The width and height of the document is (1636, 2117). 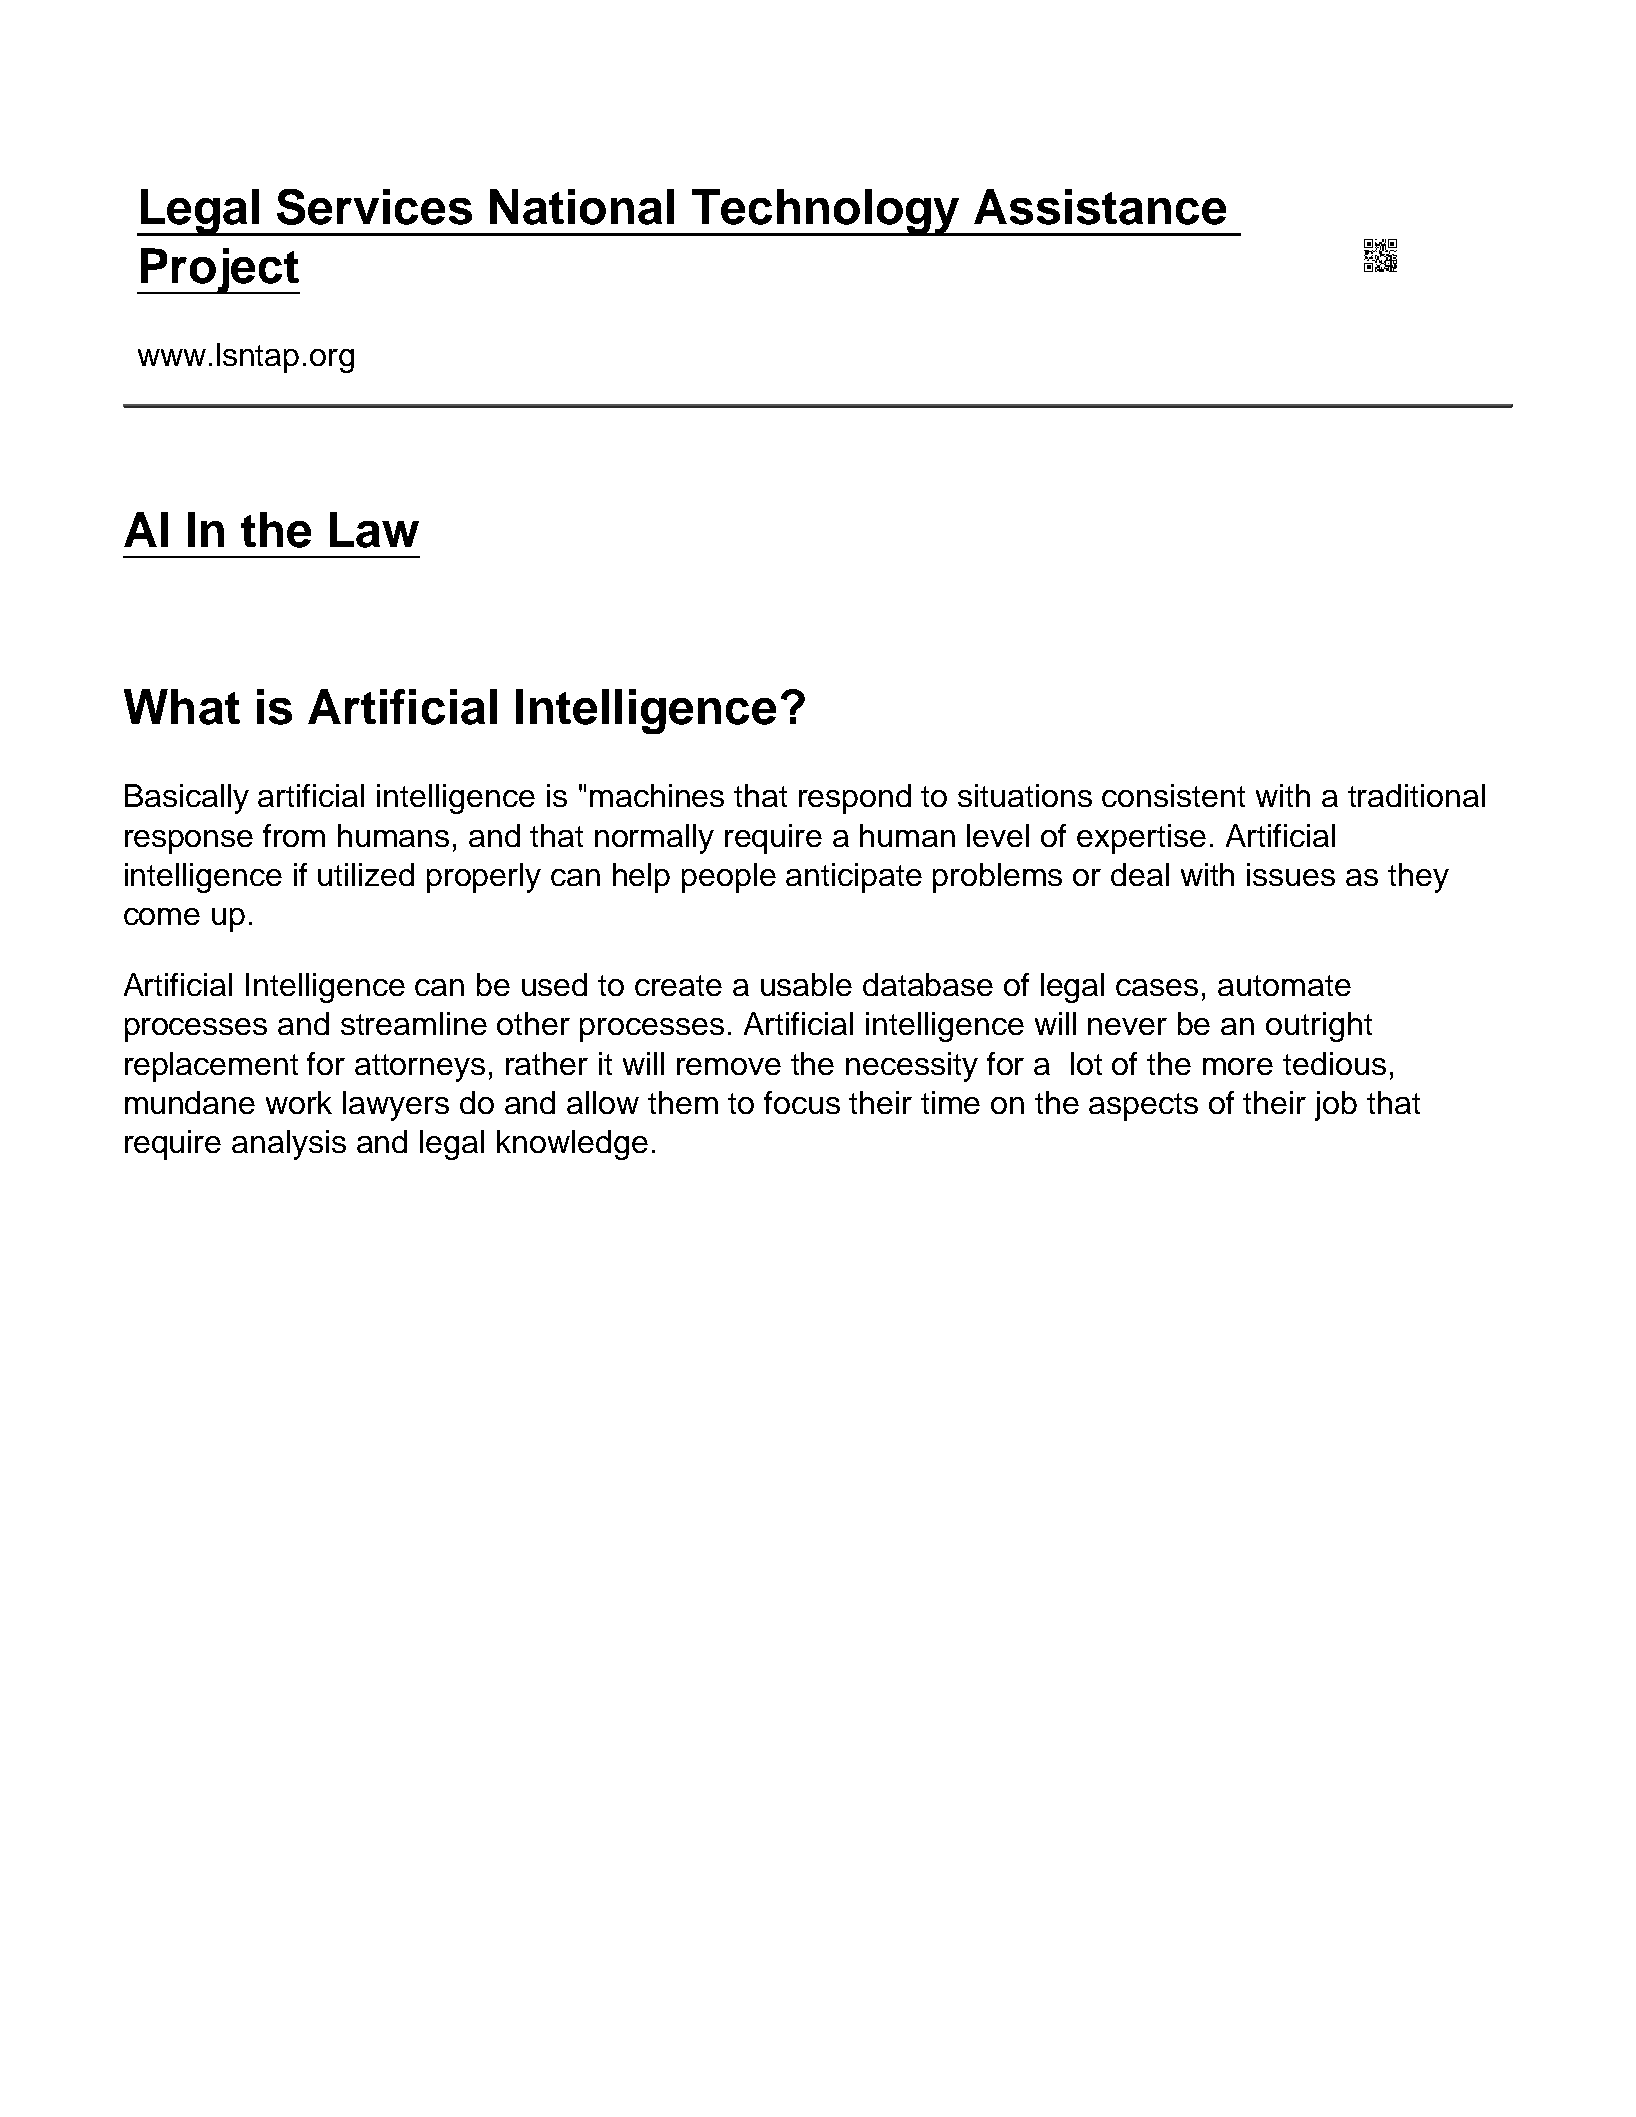 I want to click on focus, so click(x=802, y=1102).
